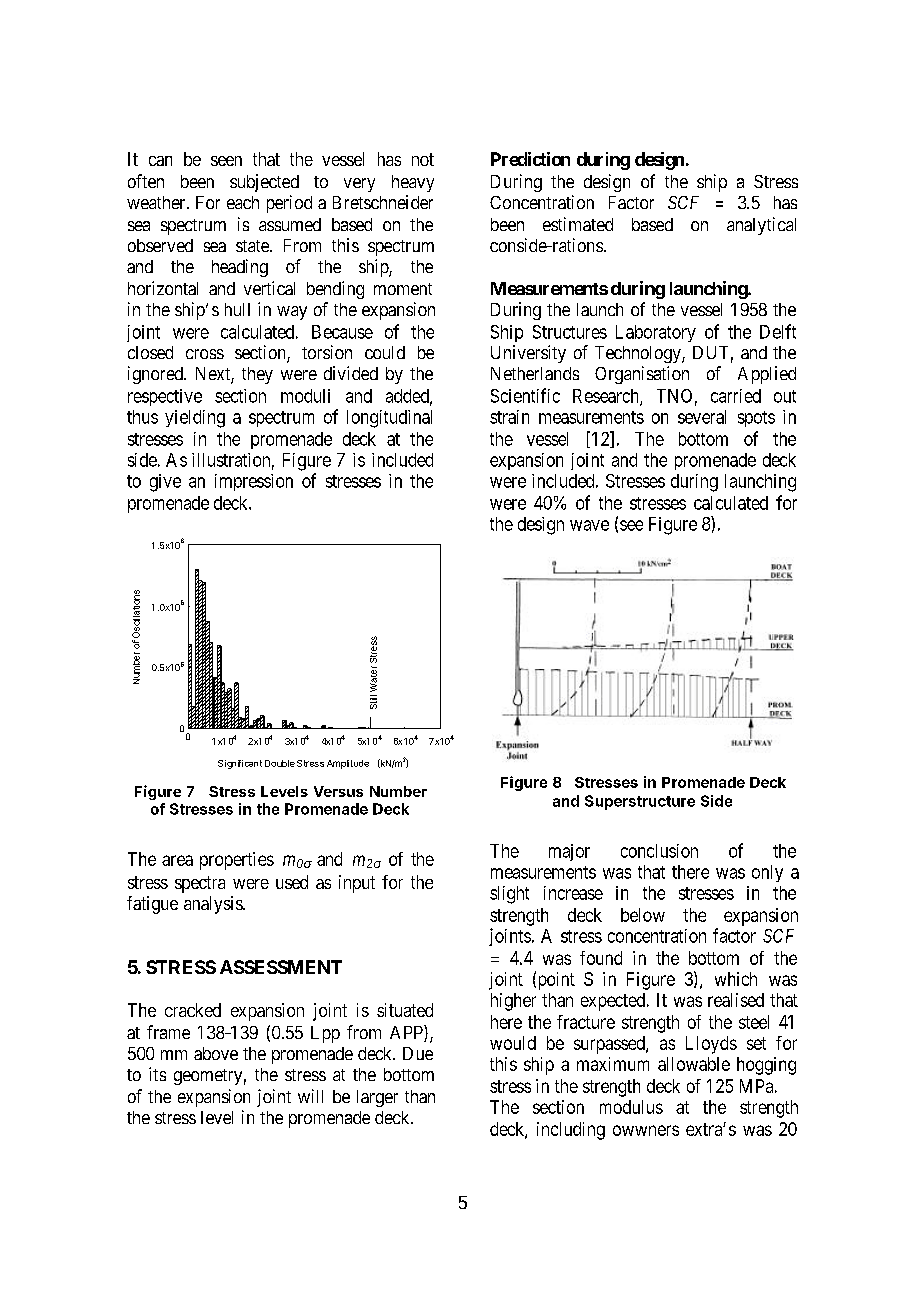  I want to click on above, so click(216, 1053).
